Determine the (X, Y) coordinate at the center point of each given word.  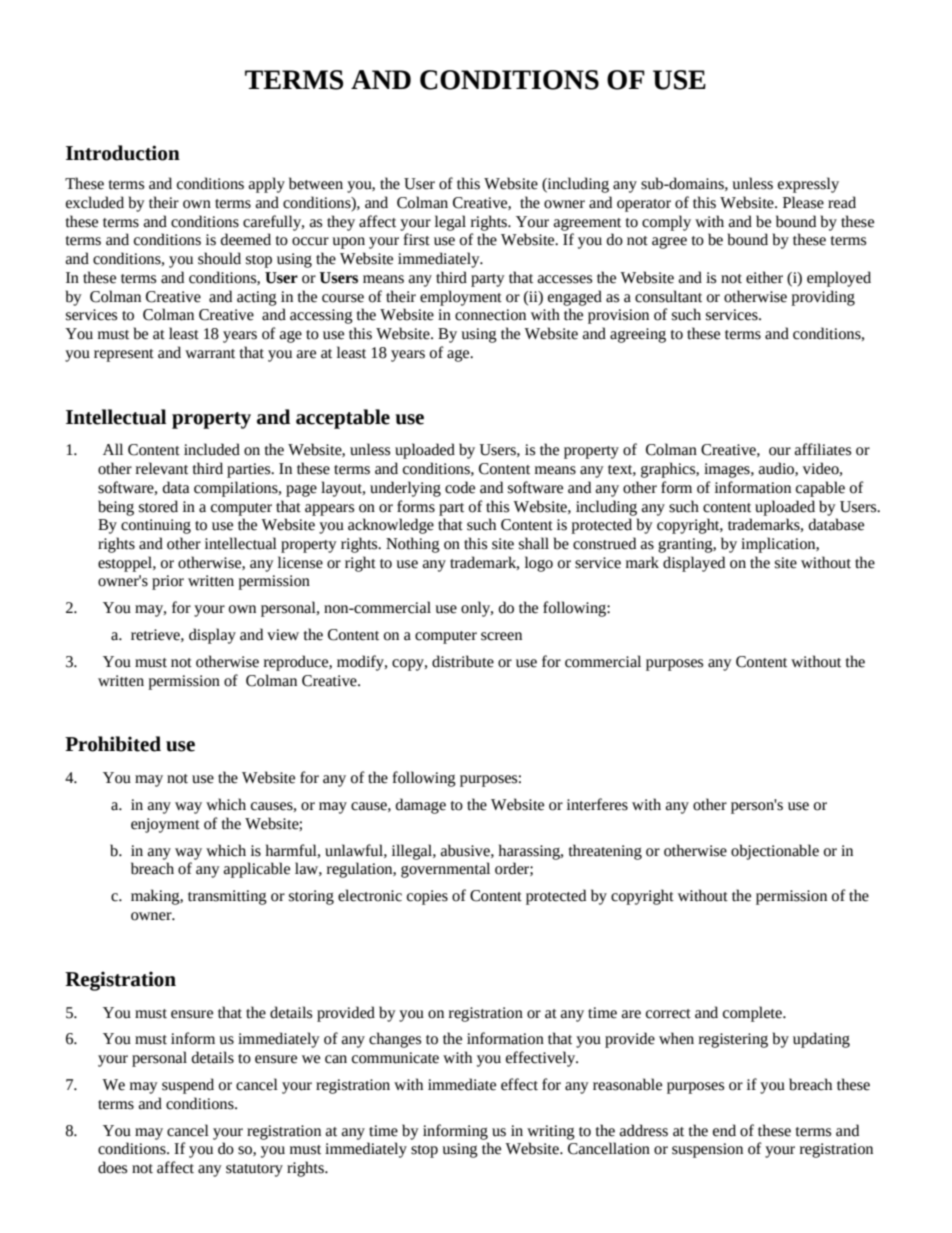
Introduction (123, 153)
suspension (707, 1150)
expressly (808, 185)
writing (551, 1132)
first (417, 239)
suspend (188, 1086)
